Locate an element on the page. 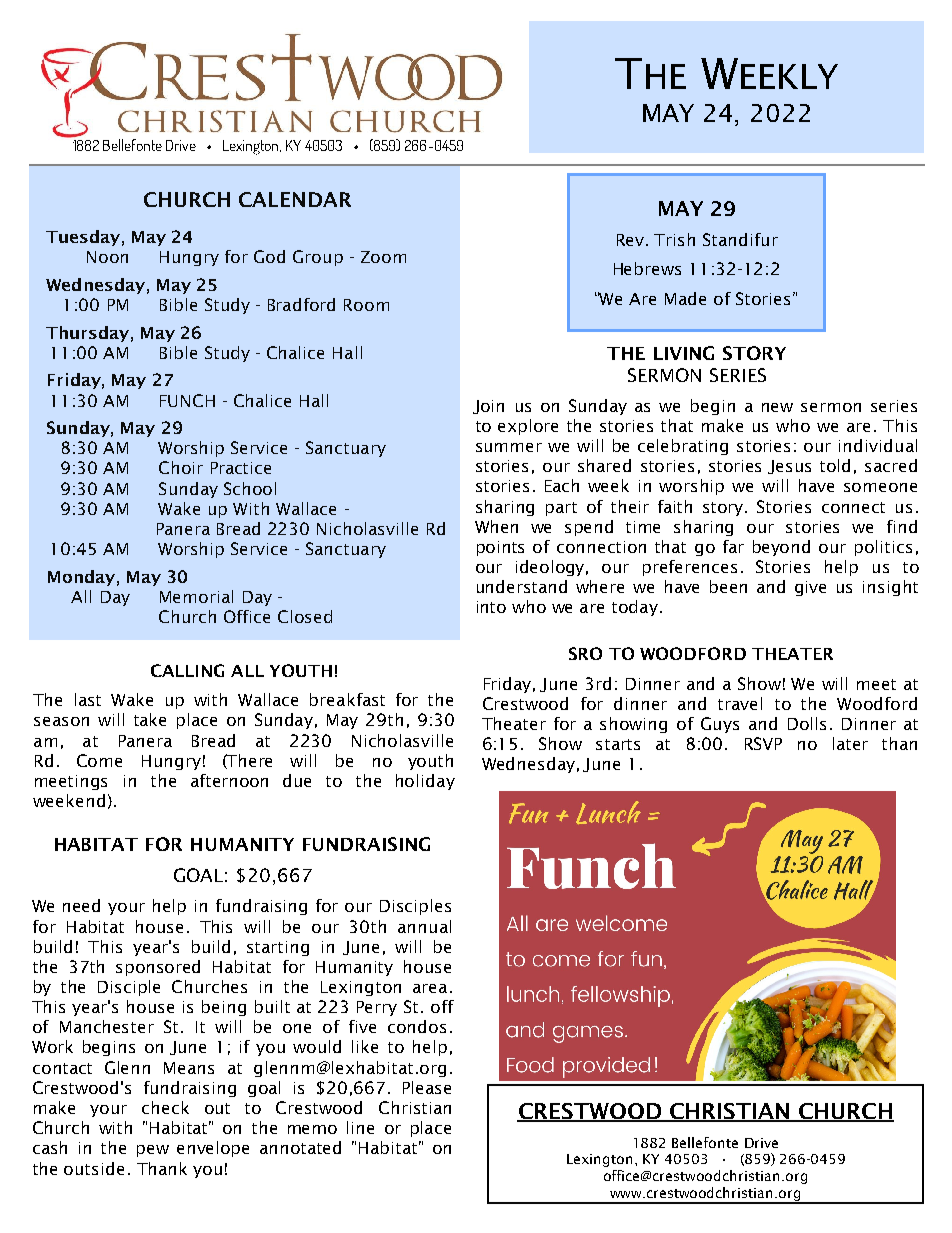  Dolls is located at coordinates (807, 723).
